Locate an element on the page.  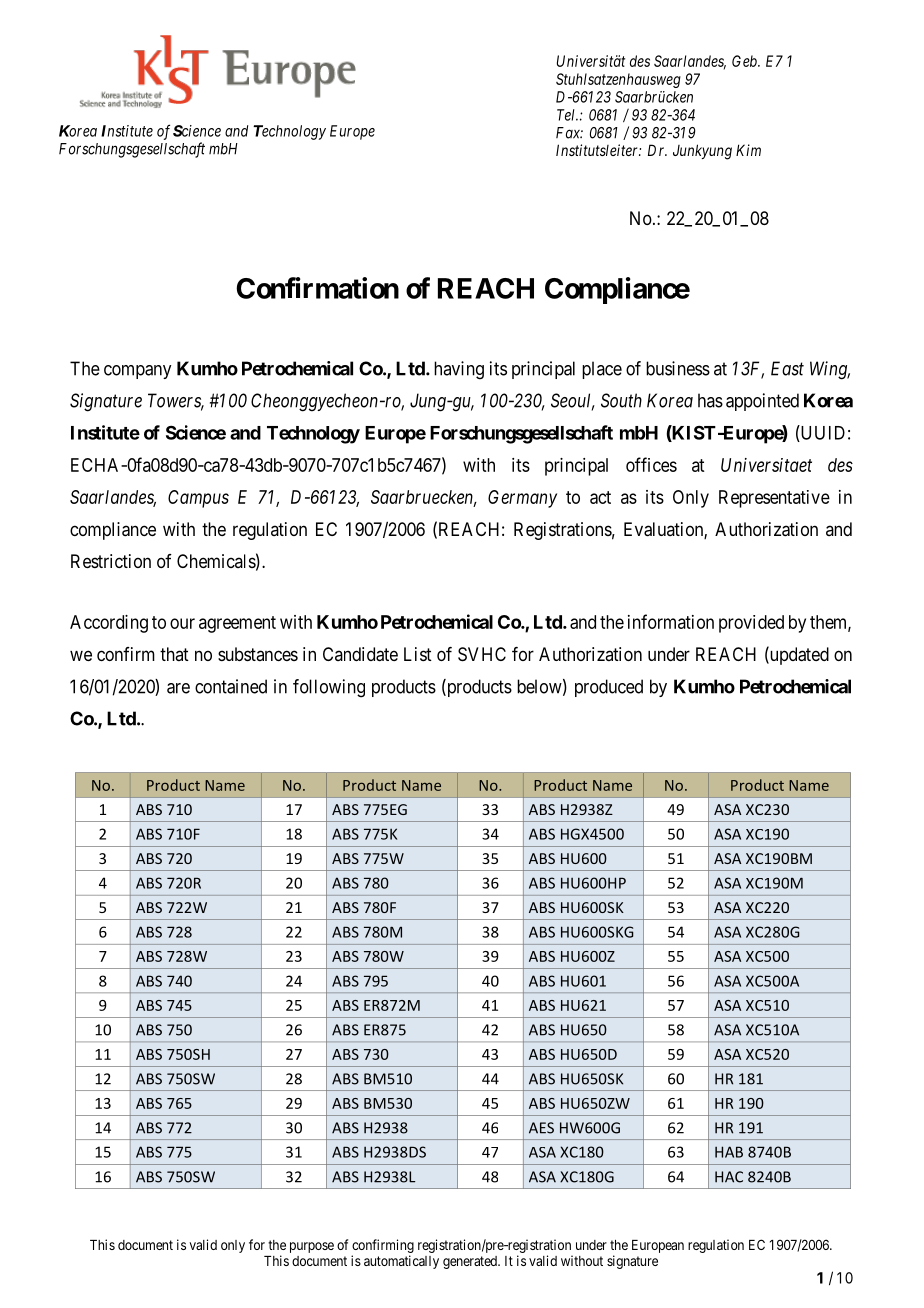
company is located at coordinates (137, 372).
